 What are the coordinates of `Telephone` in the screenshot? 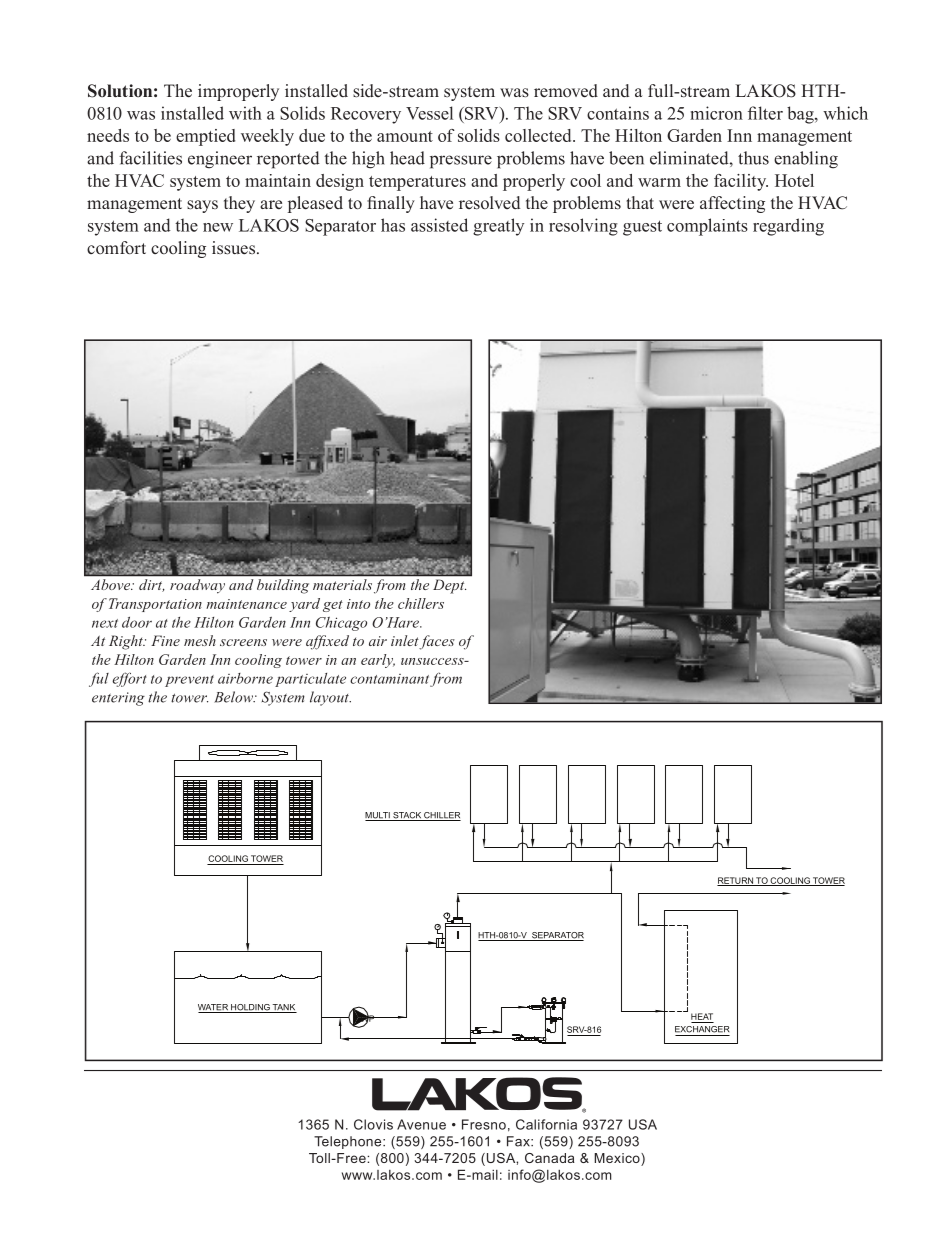 It's located at (349, 1142).
